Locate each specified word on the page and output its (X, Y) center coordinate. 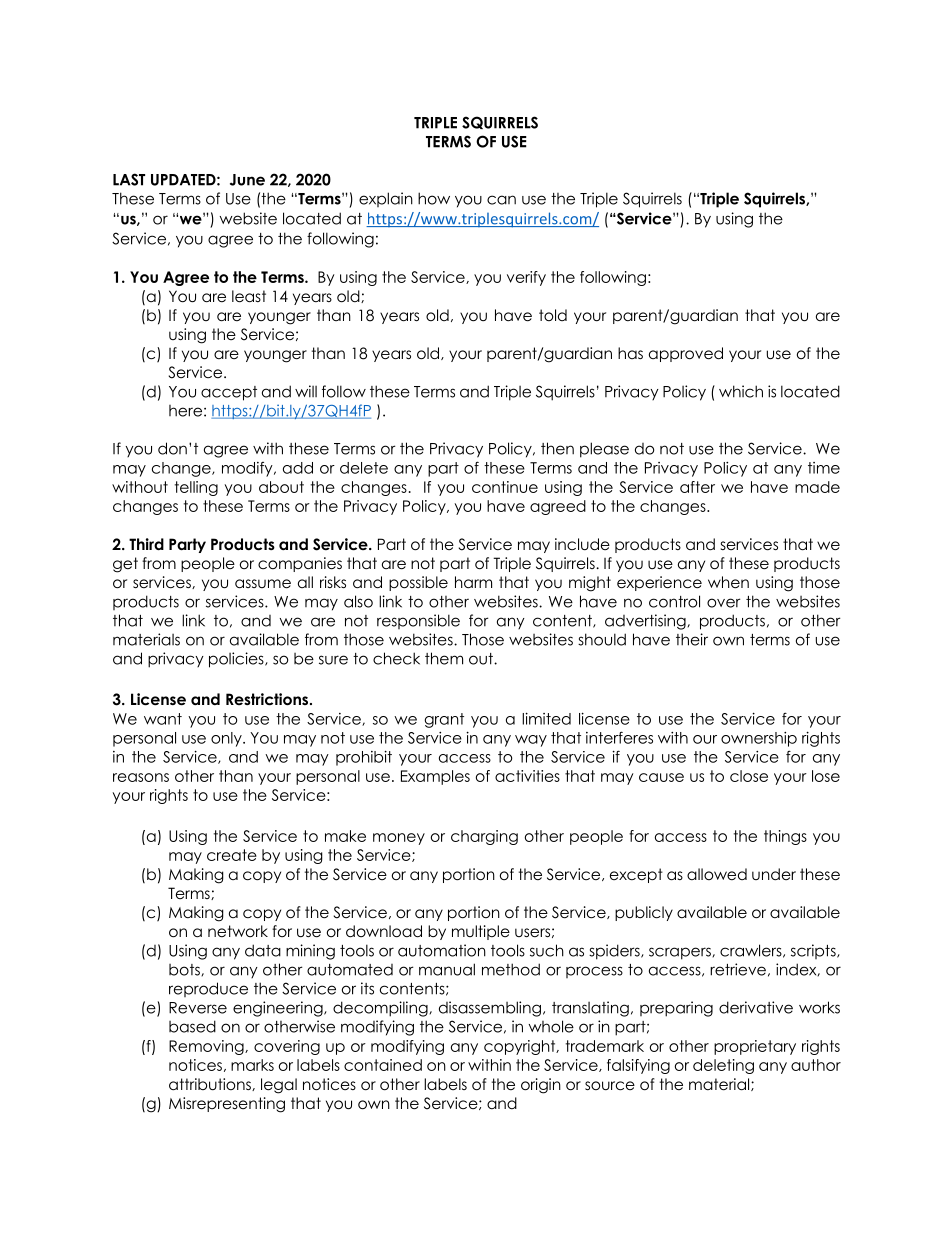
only (227, 739)
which (741, 391)
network (238, 931)
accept (229, 393)
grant (444, 720)
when (728, 582)
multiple (481, 932)
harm (473, 582)
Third (146, 544)
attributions (211, 1084)
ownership (759, 739)
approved (686, 354)
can (501, 200)
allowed (717, 874)
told (553, 315)
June (247, 180)
